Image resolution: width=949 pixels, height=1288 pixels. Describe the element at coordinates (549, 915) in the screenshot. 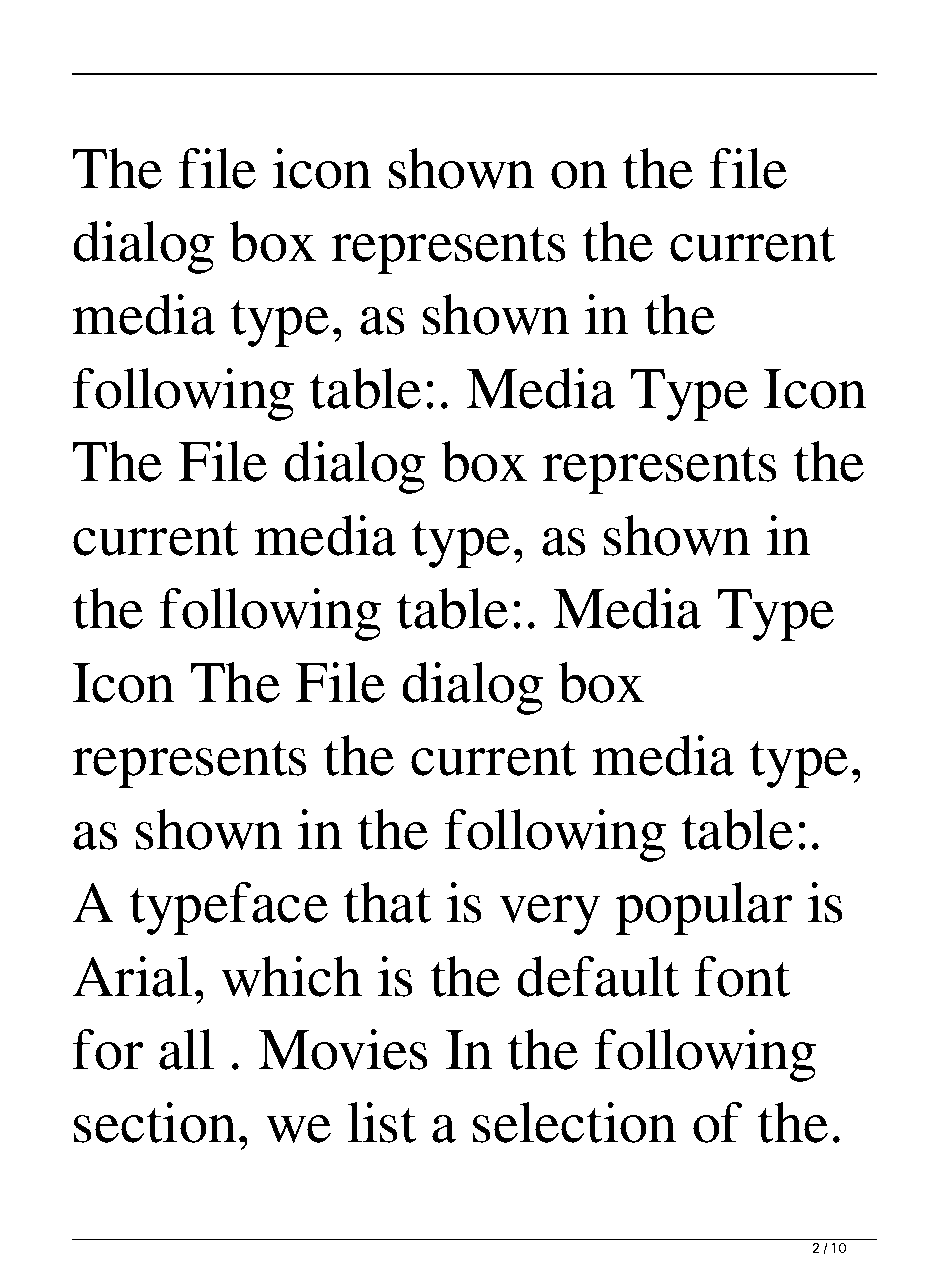

I see `very` at that location.
